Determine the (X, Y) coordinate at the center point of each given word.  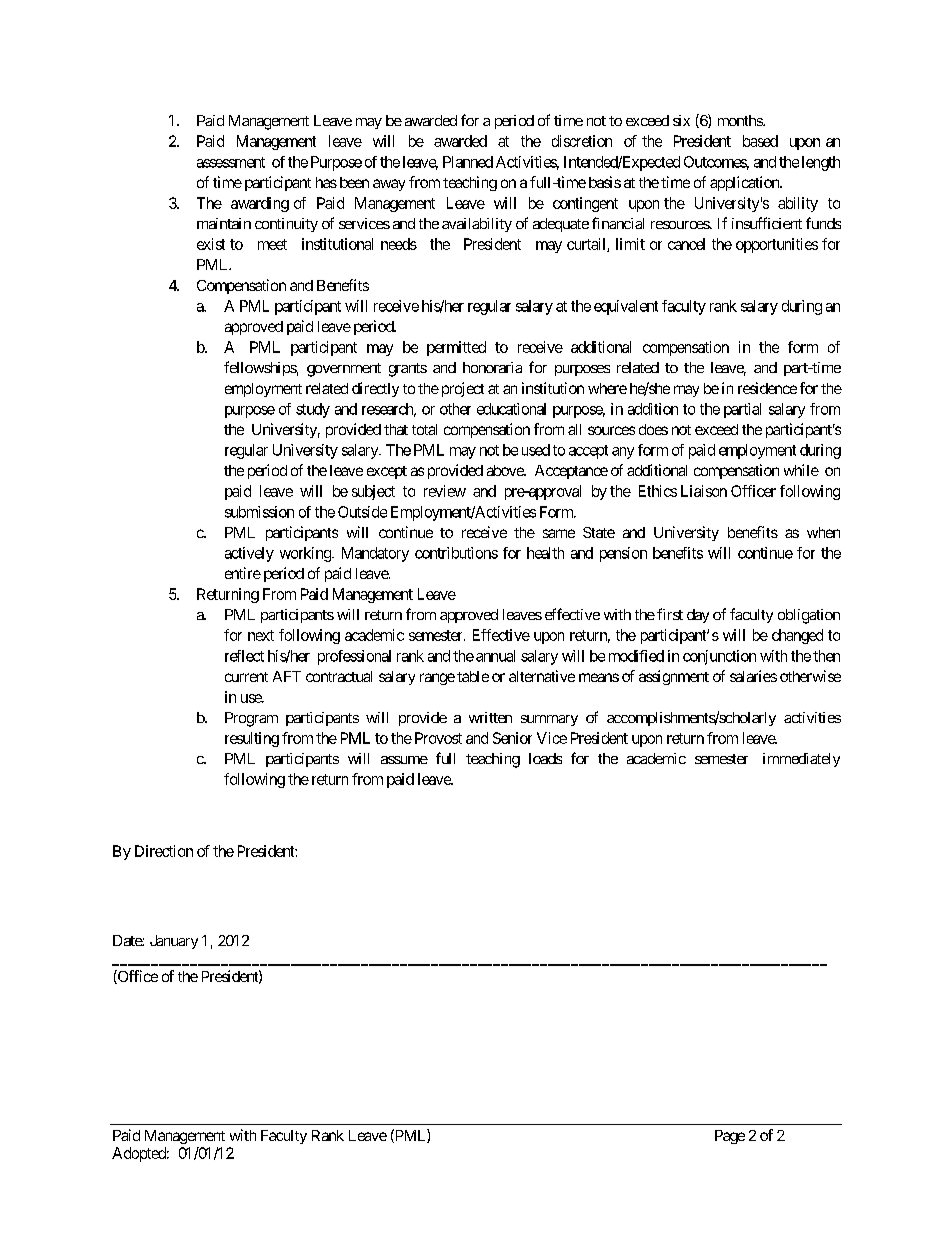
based (760, 141)
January (174, 942)
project (461, 389)
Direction (164, 851)
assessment (231, 162)
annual (495, 656)
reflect (244, 656)
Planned (468, 162)
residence (767, 388)
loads (545, 758)
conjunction (719, 657)
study (313, 410)
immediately (801, 760)
